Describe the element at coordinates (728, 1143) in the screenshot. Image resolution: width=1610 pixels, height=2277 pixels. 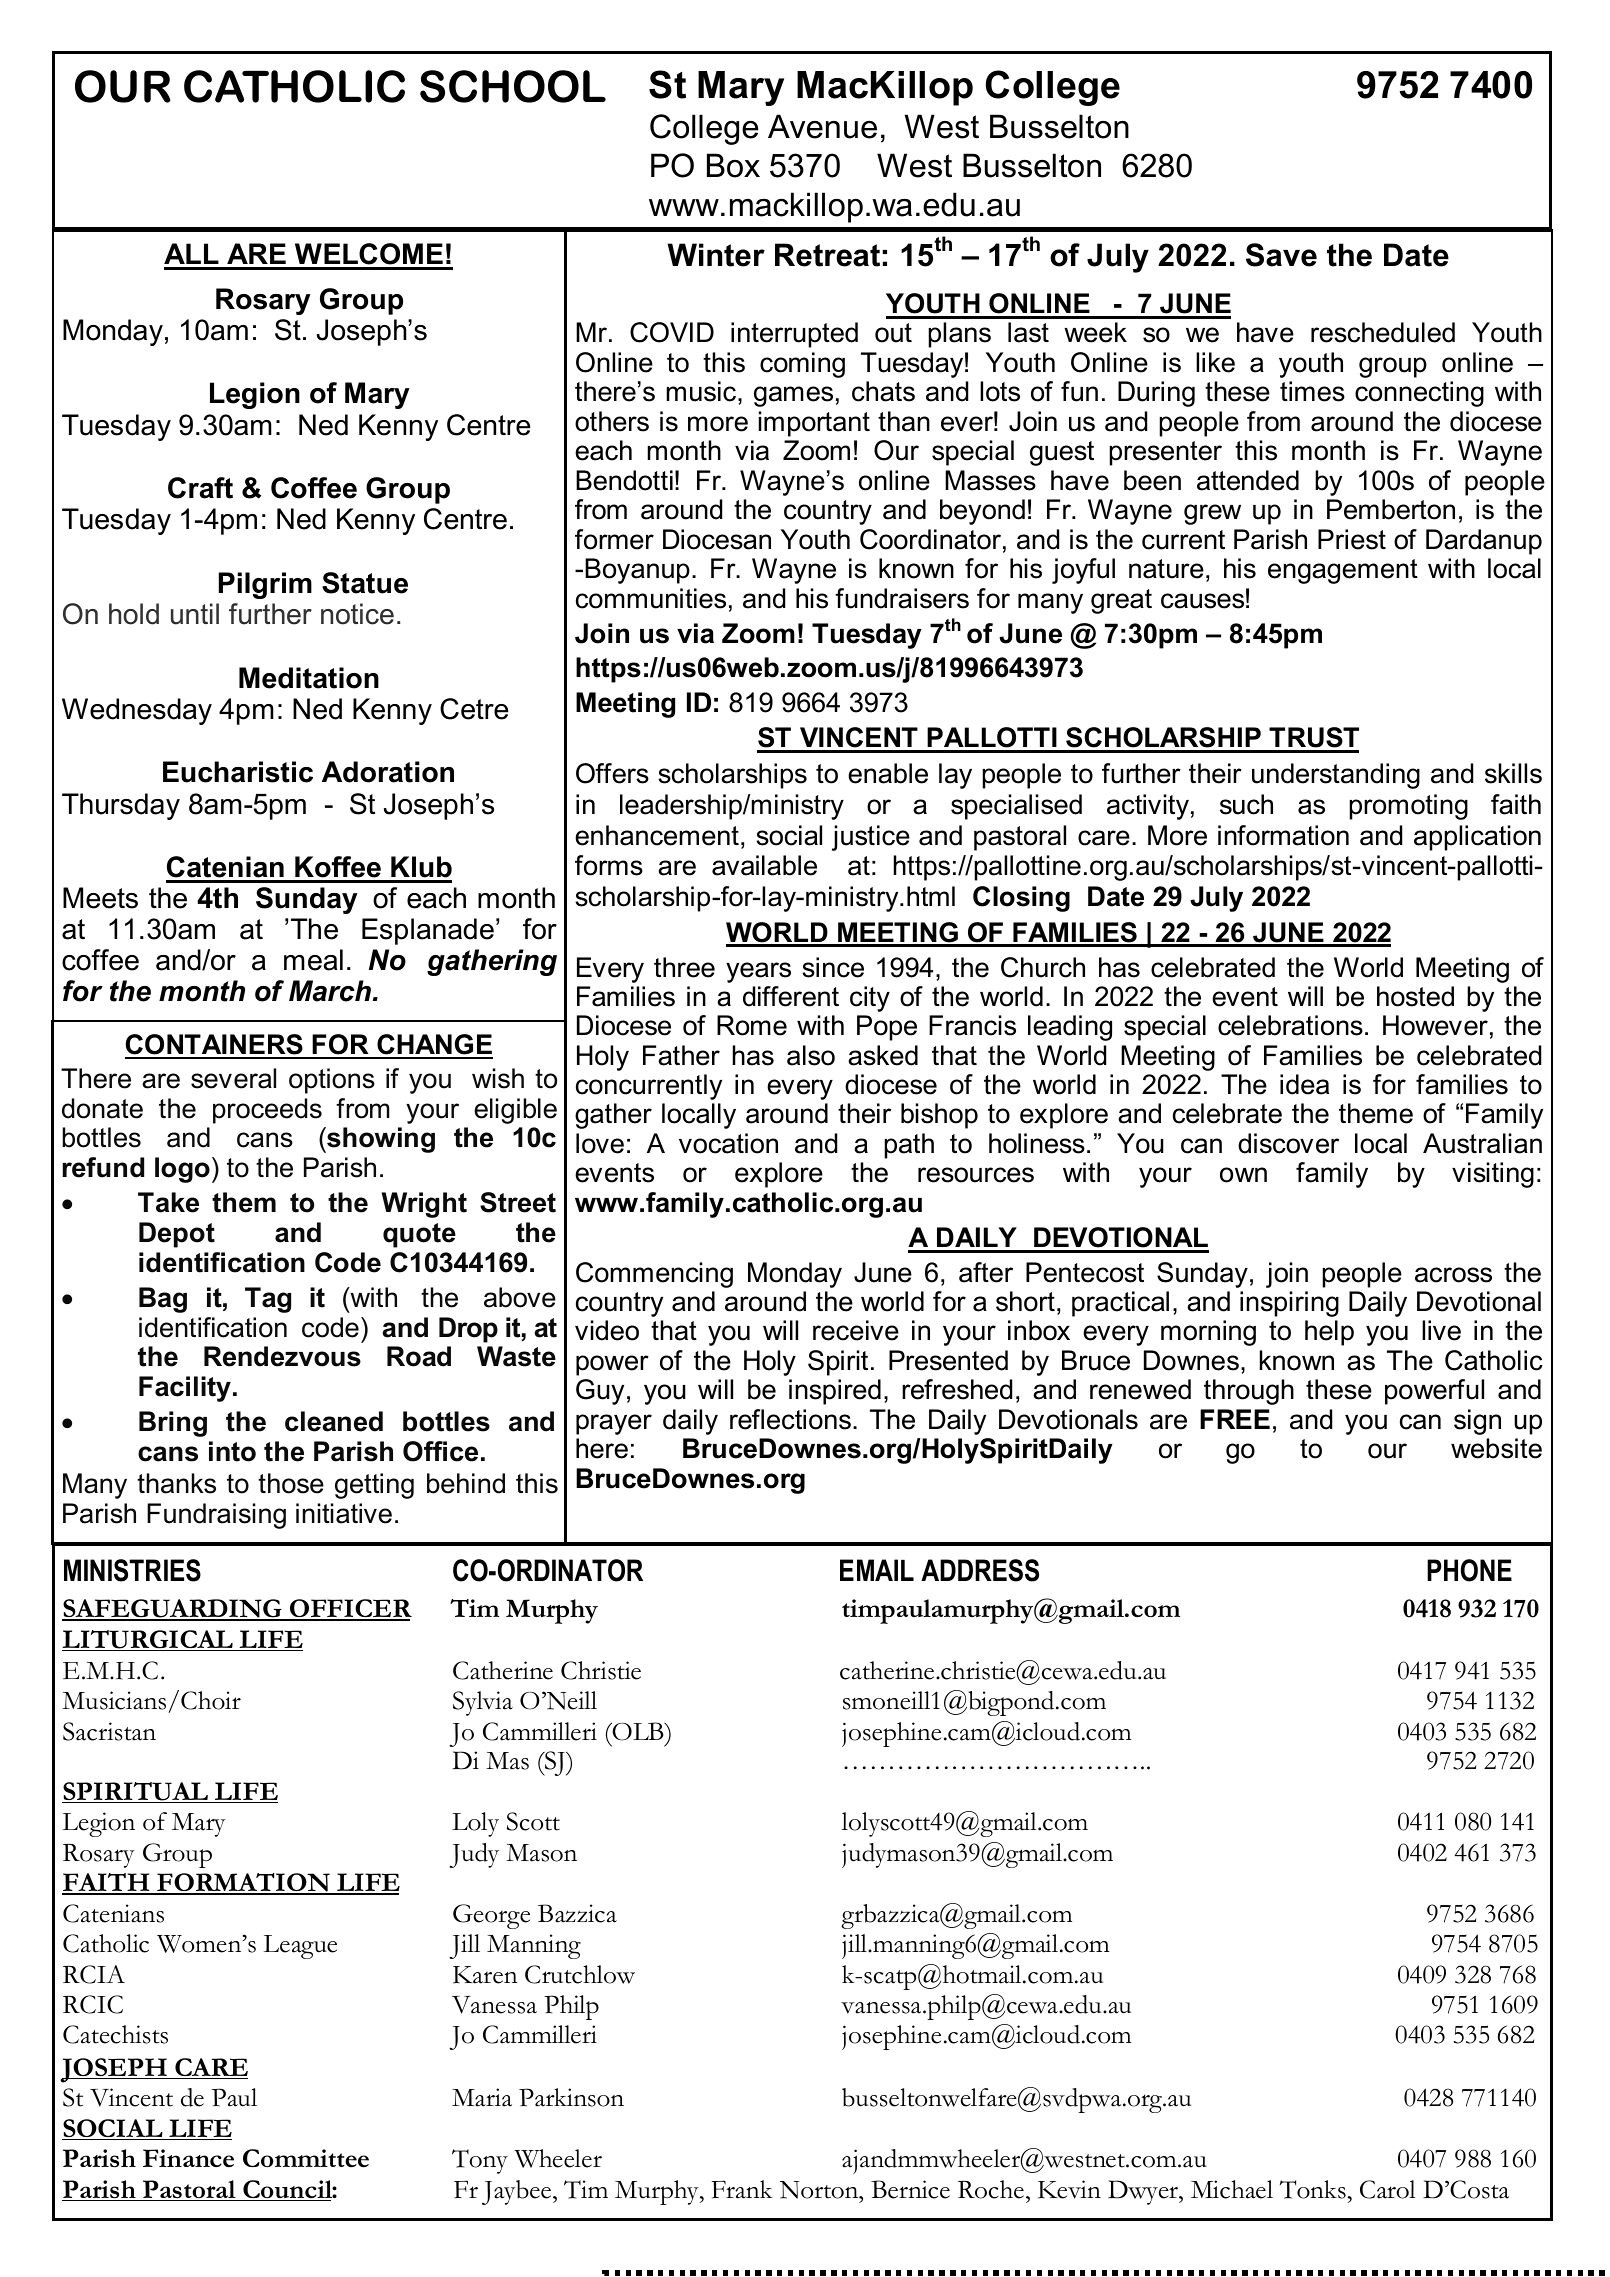
I see `vocation` at that location.
